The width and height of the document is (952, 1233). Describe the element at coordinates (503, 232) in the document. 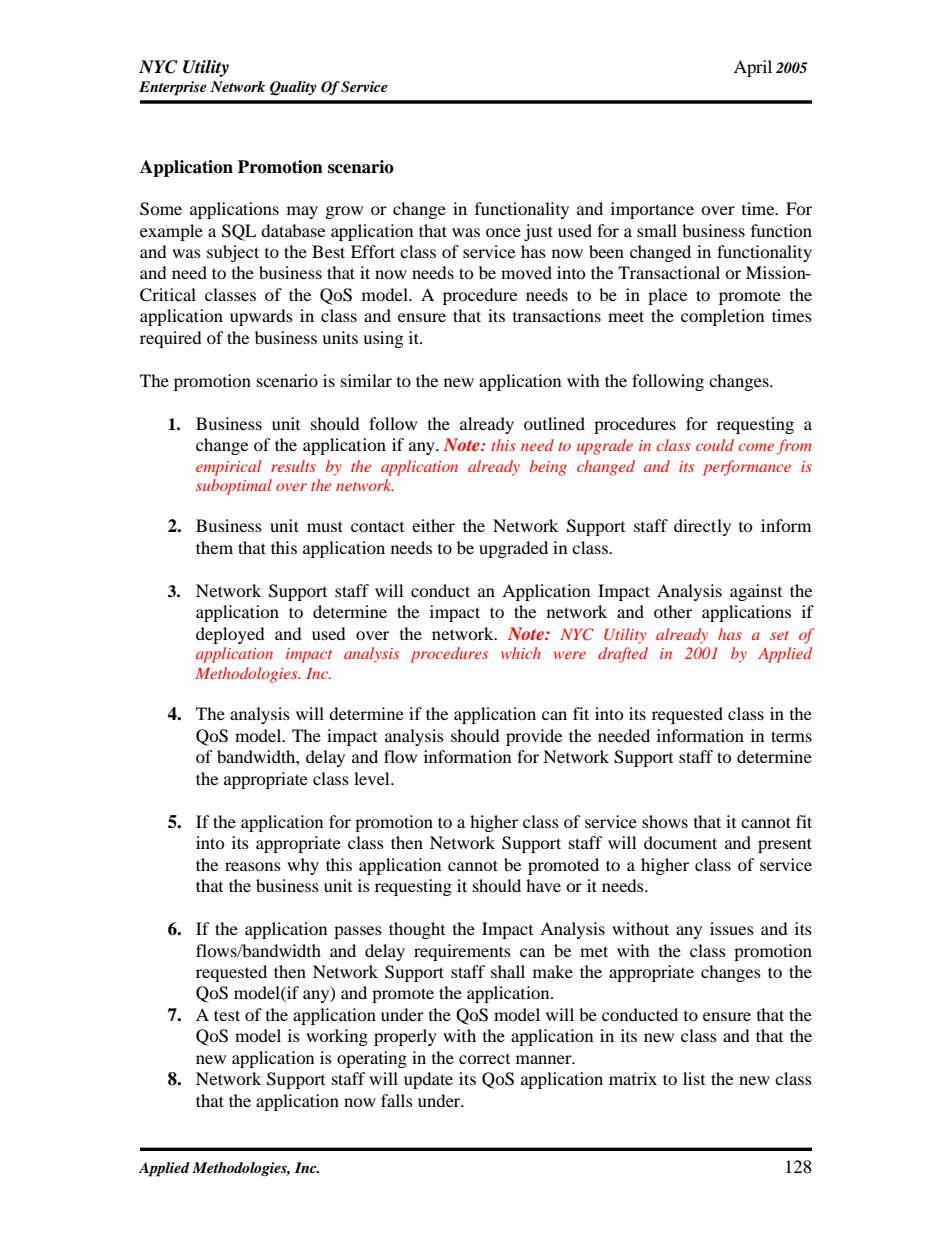

I see `once` at that location.
